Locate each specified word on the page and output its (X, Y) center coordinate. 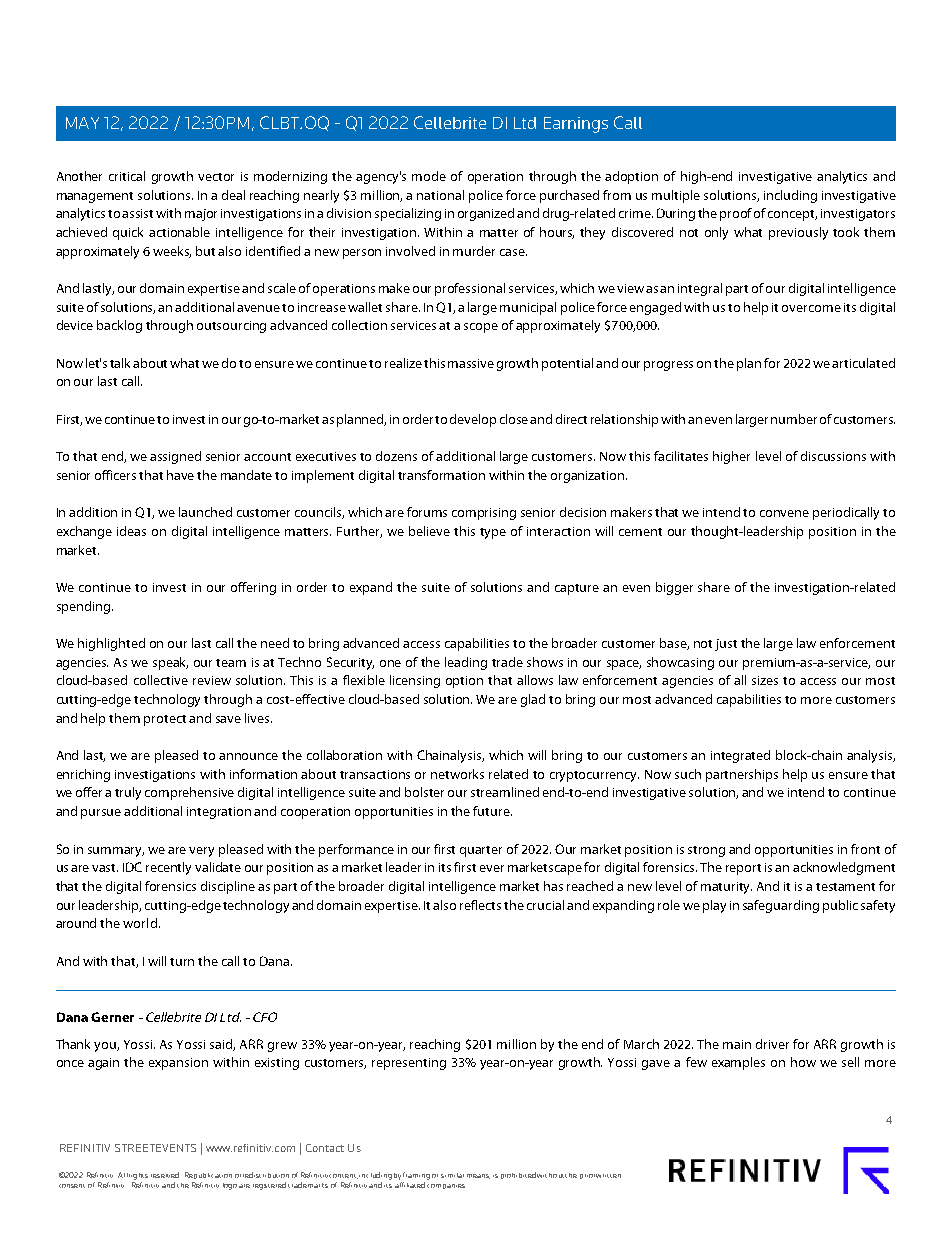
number (794, 419)
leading (466, 663)
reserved (165, 1175)
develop (473, 420)
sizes (765, 680)
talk (122, 363)
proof (736, 214)
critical (127, 176)
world (140, 923)
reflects (480, 905)
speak (170, 663)
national (440, 195)
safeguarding (781, 906)
